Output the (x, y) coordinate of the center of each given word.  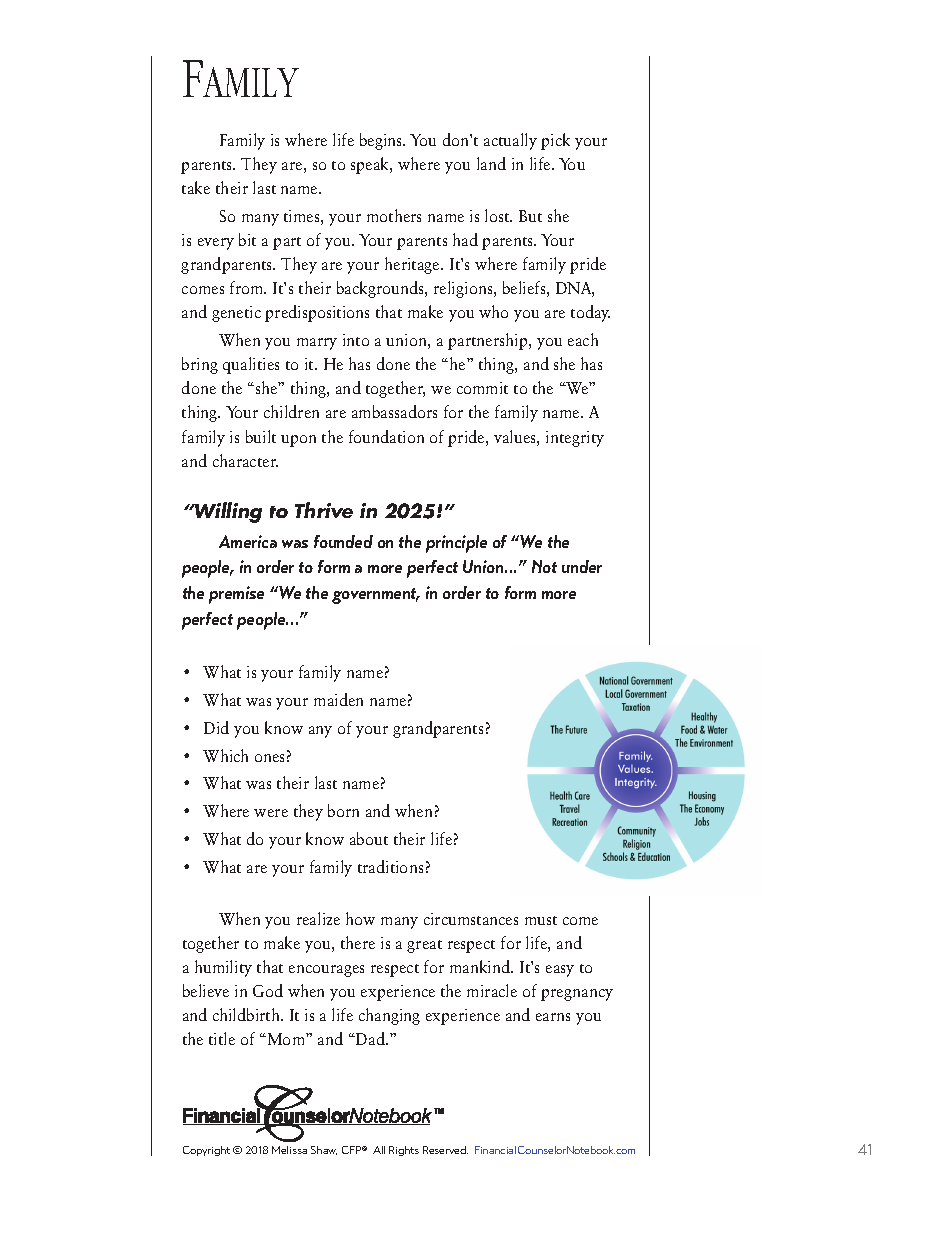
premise (236, 595)
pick (555, 141)
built (261, 436)
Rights (404, 1151)
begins (382, 141)
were (271, 813)
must (541, 920)
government (375, 596)
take (196, 187)
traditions (390, 866)
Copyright (206, 1151)
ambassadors (394, 411)
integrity (575, 439)
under (582, 566)
